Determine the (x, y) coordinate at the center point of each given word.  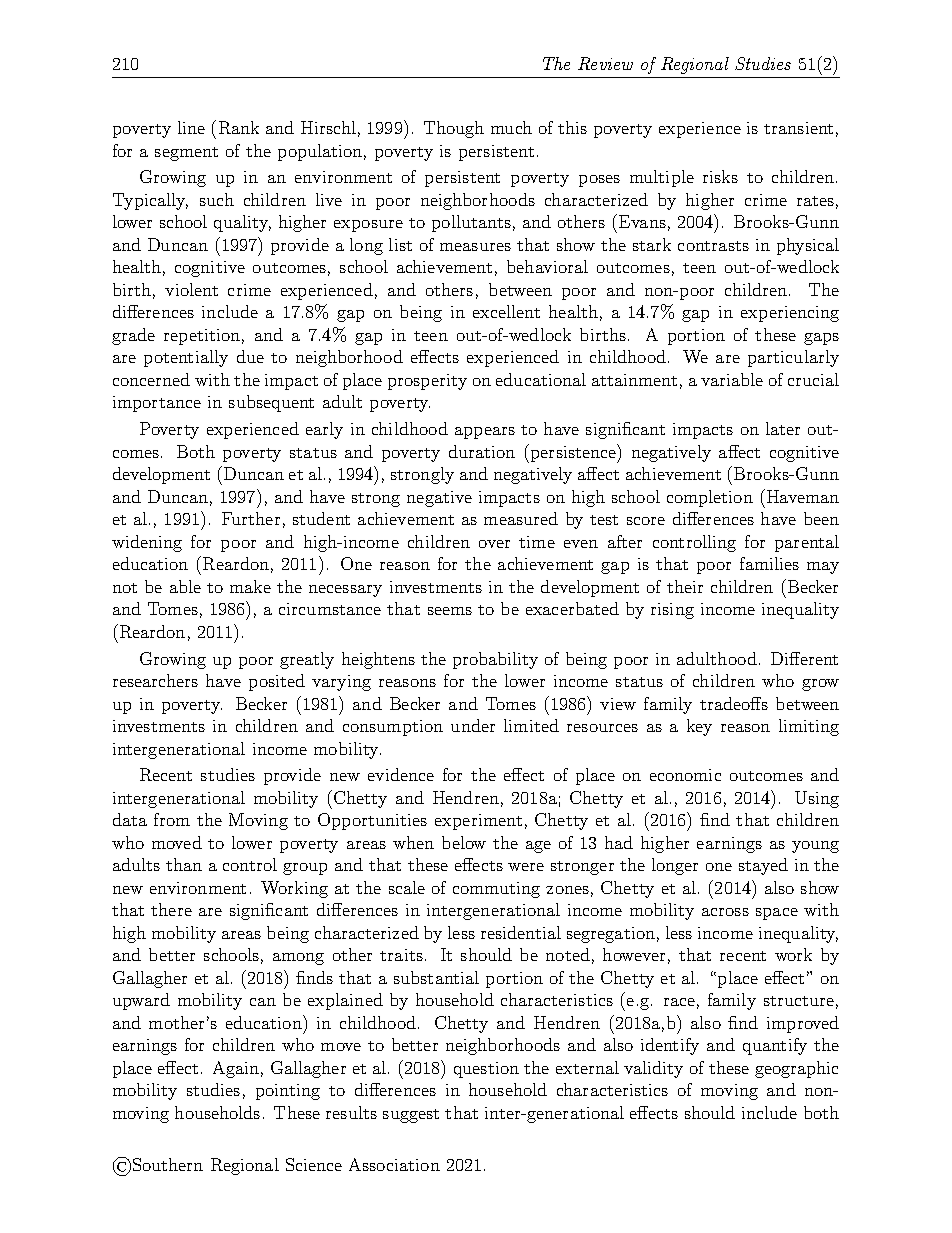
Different (804, 658)
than (184, 864)
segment (186, 154)
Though (454, 129)
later (783, 428)
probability (495, 660)
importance (157, 404)
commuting (496, 890)
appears (485, 433)
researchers (155, 680)
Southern (168, 1164)
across (725, 912)
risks (720, 176)
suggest (411, 1116)
